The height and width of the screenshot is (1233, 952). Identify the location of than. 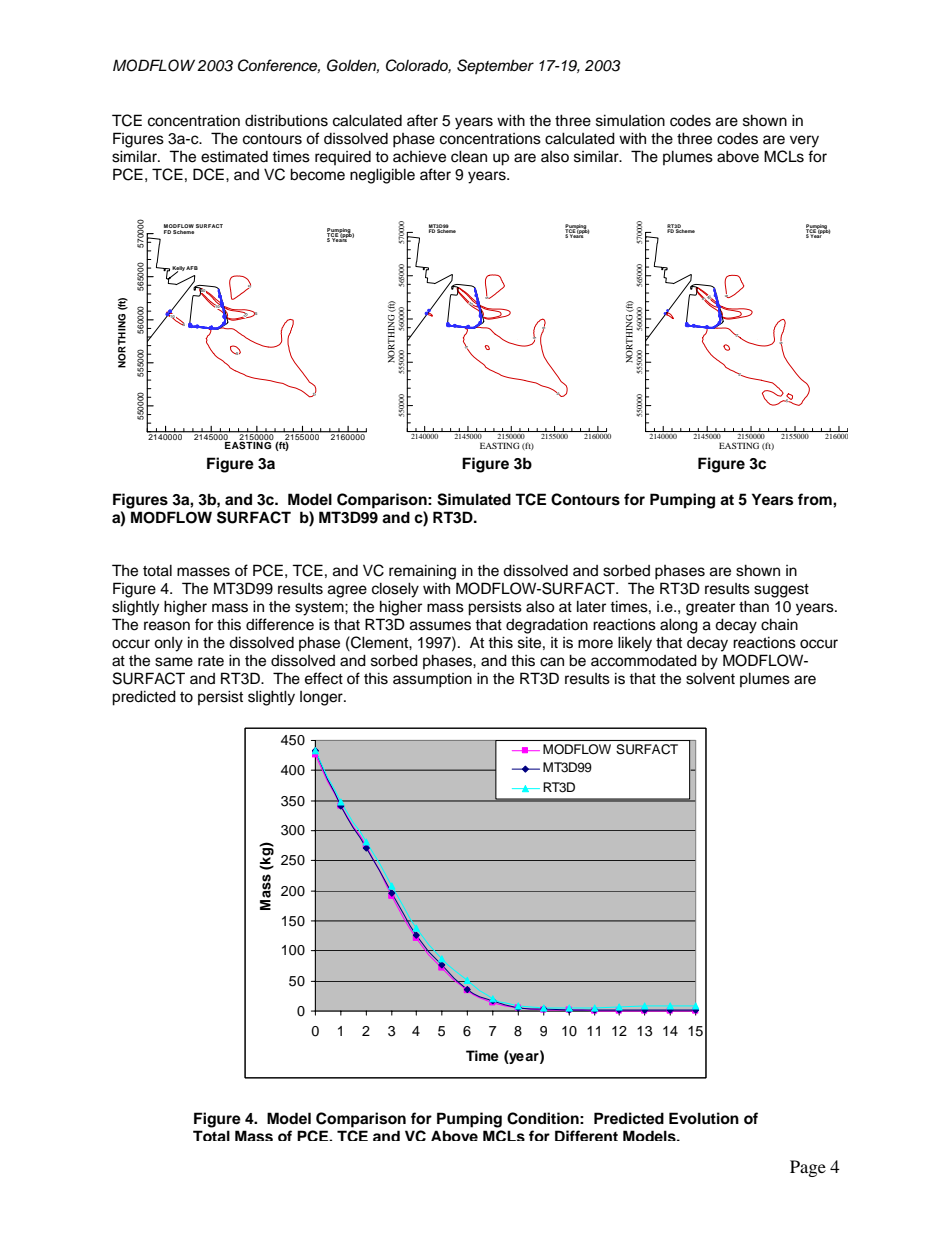
(754, 606).
